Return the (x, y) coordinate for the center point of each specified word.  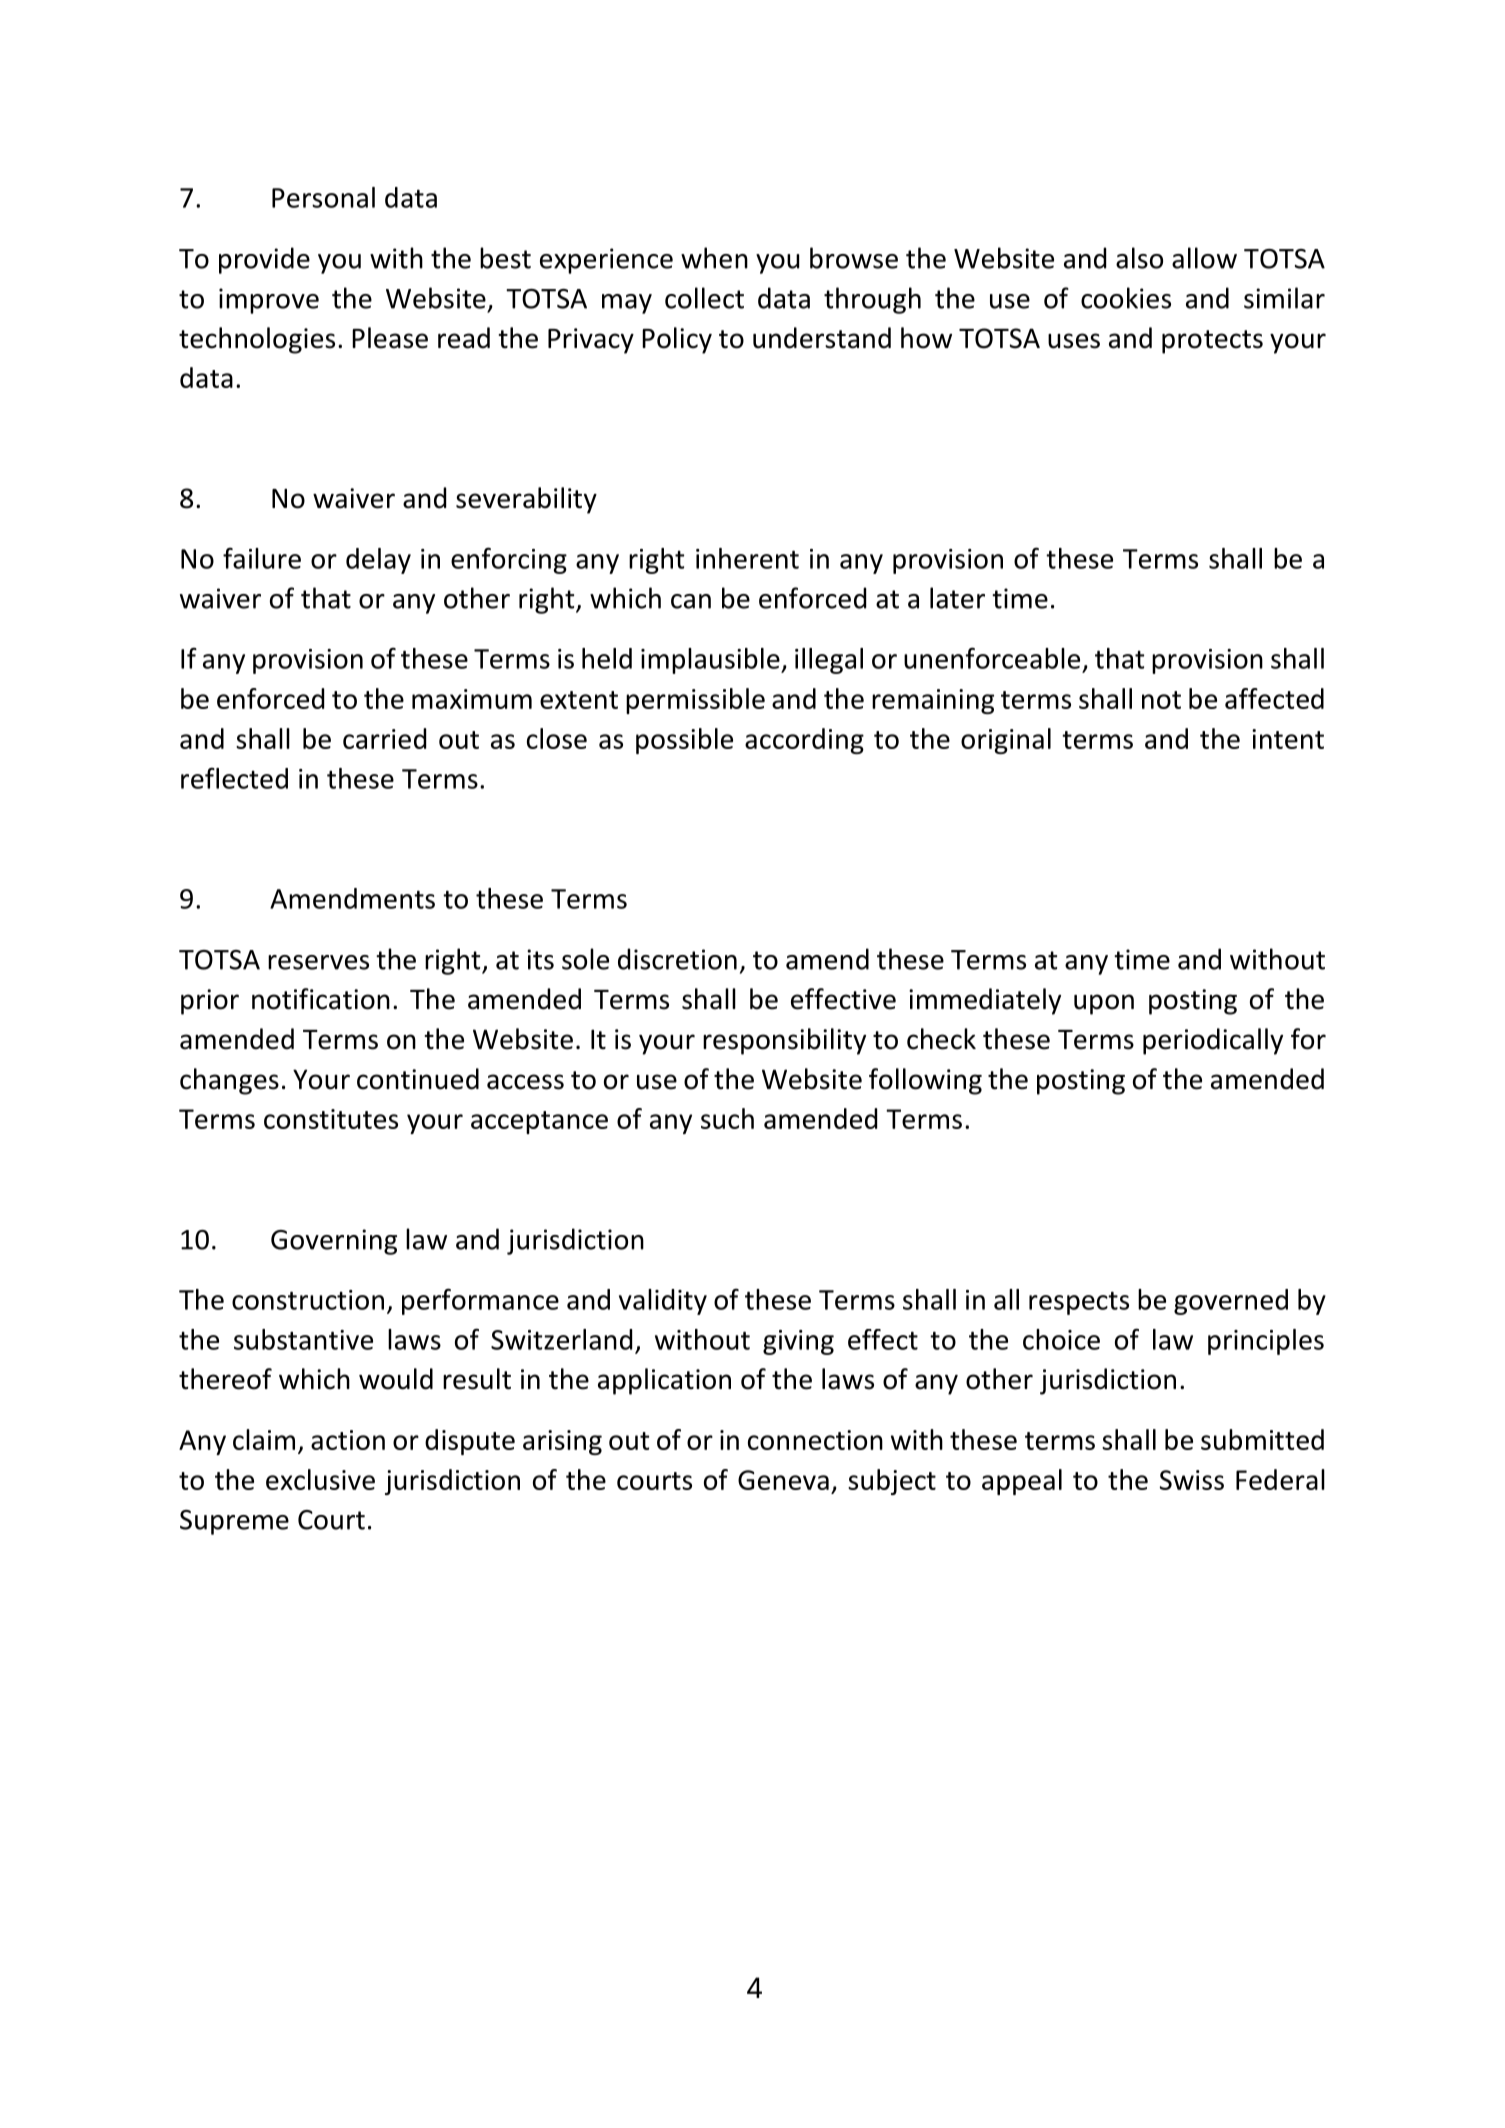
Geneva (783, 1480)
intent (1288, 739)
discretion (677, 959)
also (1139, 258)
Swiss (1192, 1480)
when (714, 258)
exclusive (320, 1479)
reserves (318, 962)
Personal (323, 197)
